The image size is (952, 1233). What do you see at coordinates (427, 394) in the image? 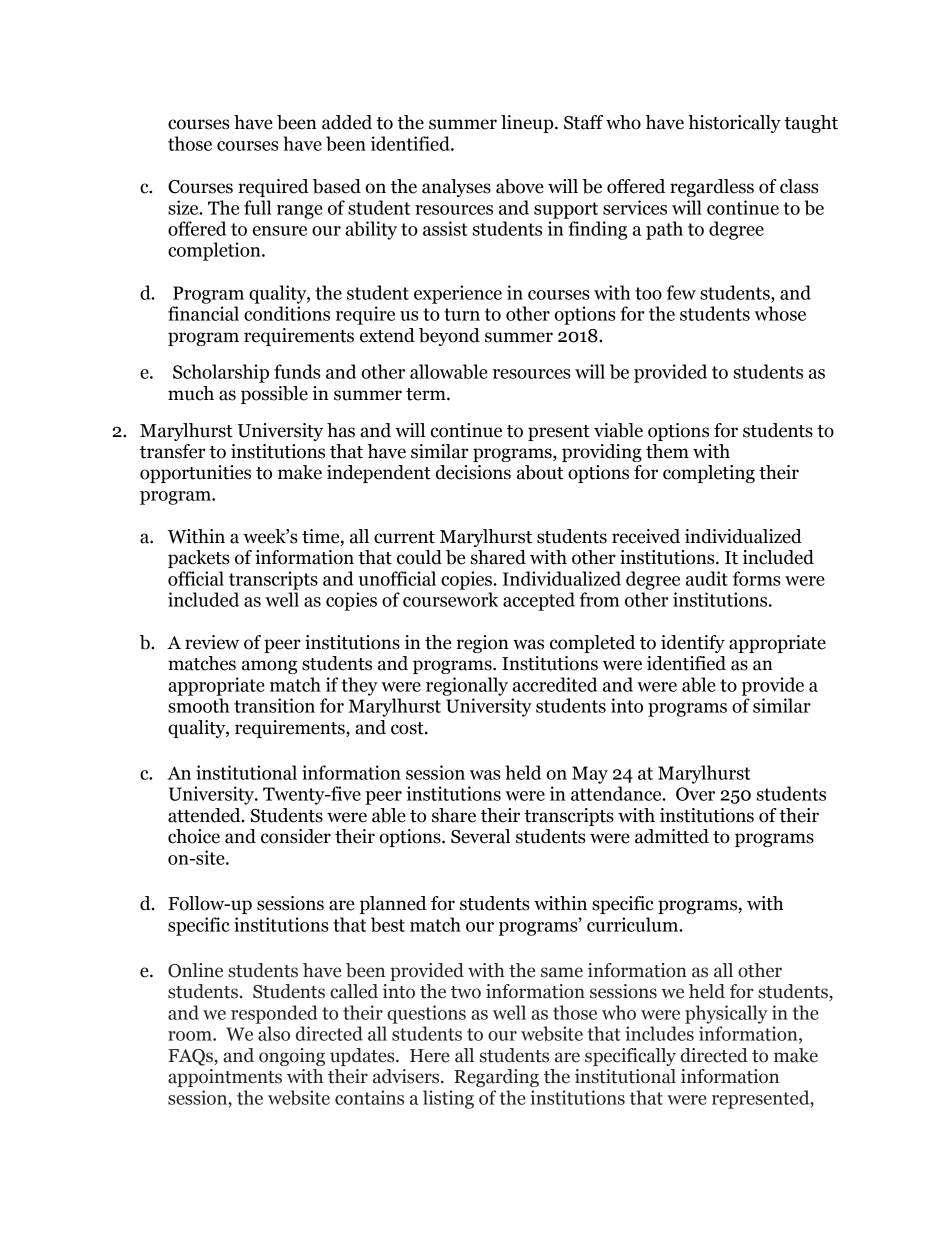
I see `term` at bounding box center [427, 394].
